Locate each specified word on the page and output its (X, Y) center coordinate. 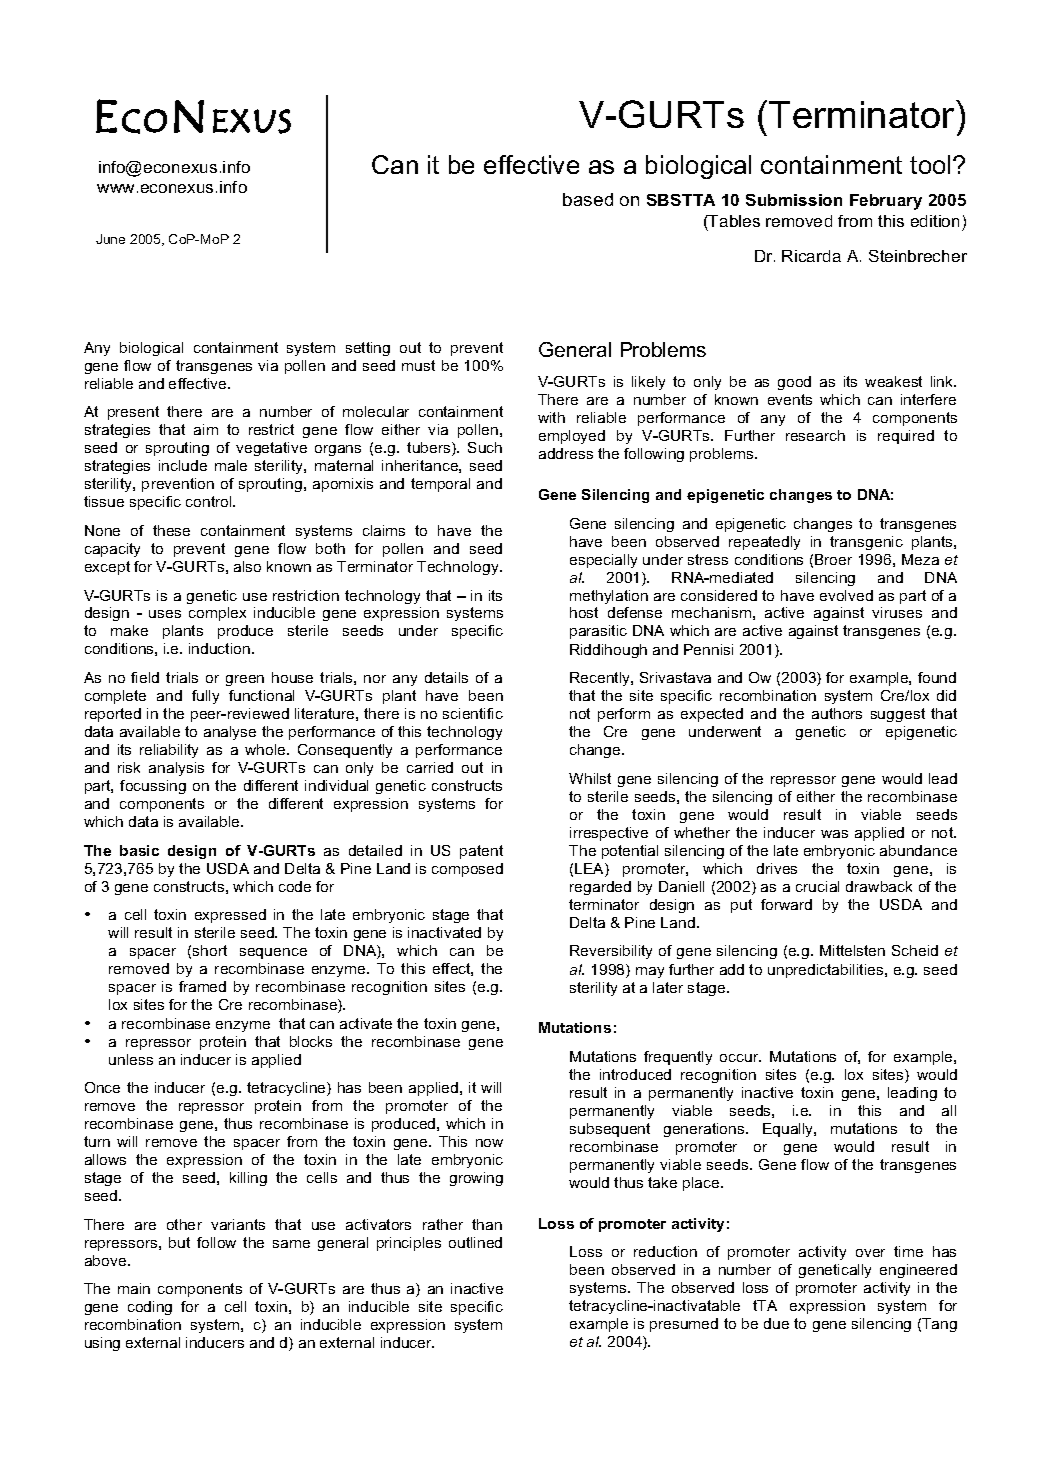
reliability (169, 751)
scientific (473, 713)
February (886, 202)
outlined (475, 1242)
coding (150, 1308)
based (588, 199)
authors (837, 713)
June (110, 239)
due (776, 1323)
